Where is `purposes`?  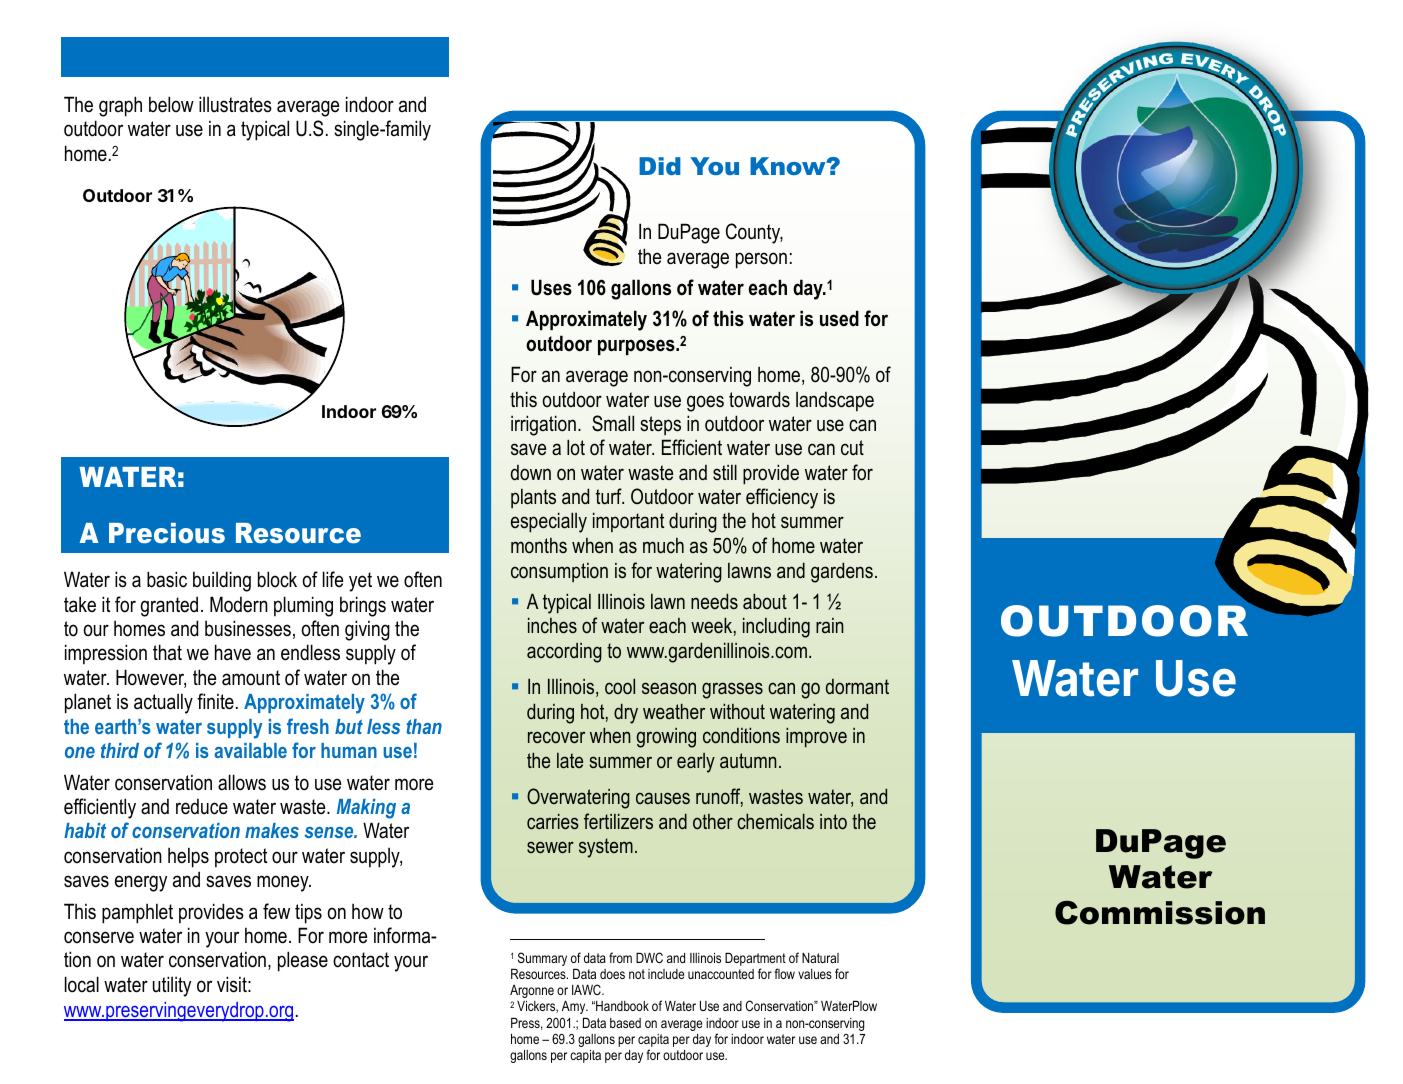
purposes is located at coordinates (637, 347).
